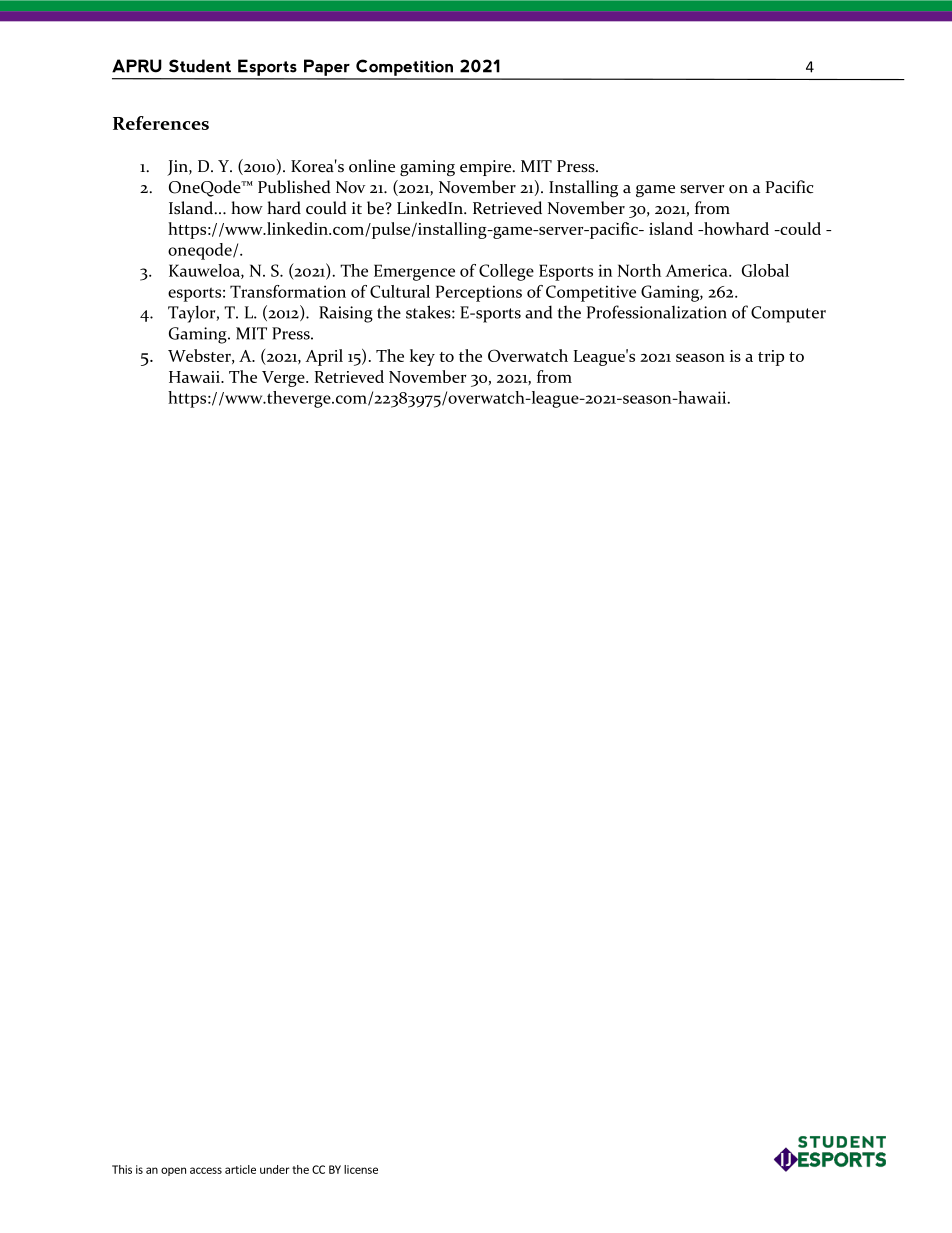 The width and height of the screenshot is (952, 1233). What do you see at coordinates (788, 314) in the screenshot?
I see `Computer` at bounding box center [788, 314].
